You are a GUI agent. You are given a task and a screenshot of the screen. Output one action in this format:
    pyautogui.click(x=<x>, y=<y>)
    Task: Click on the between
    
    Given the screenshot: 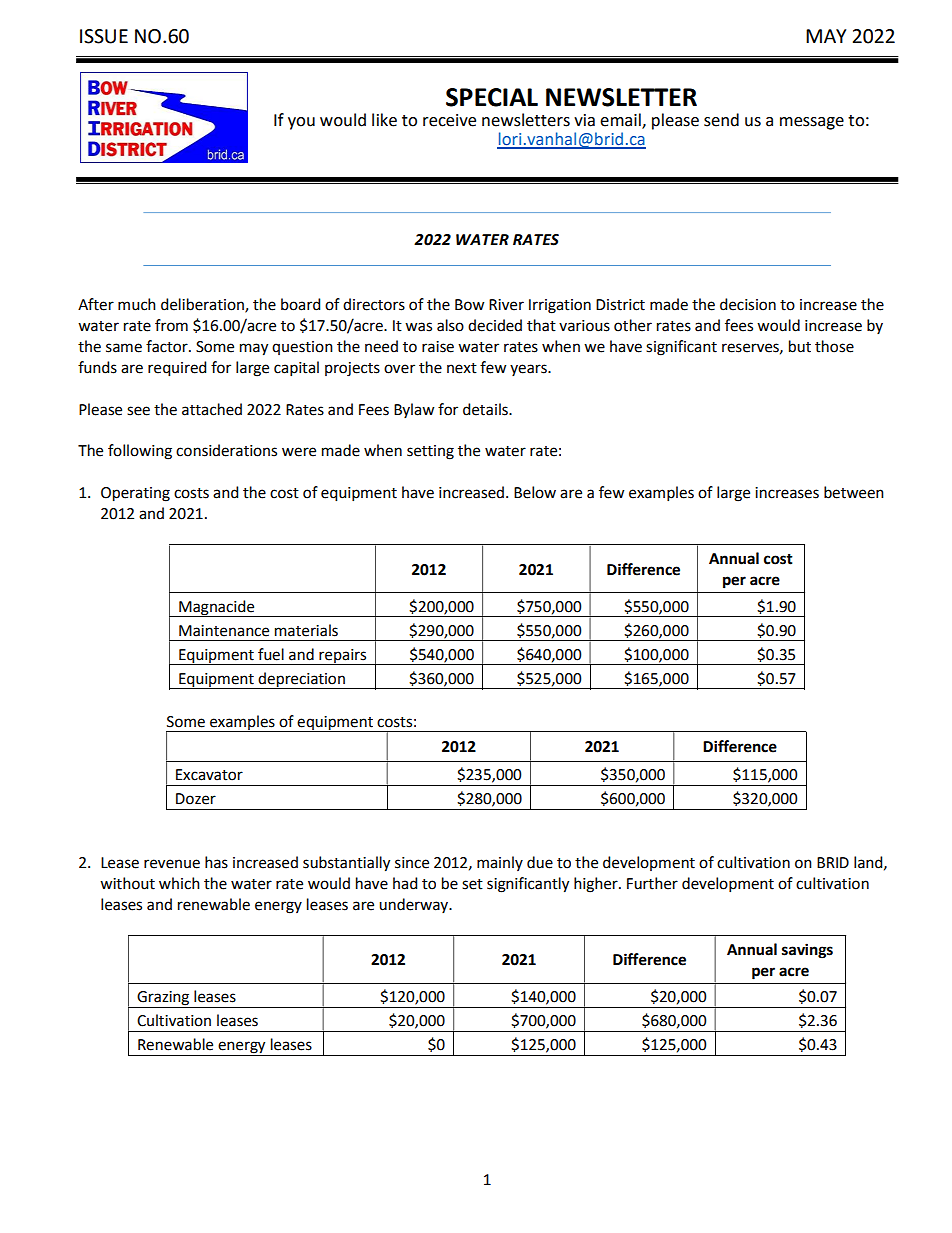 What is the action you would take?
    pyautogui.click(x=854, y=492)
